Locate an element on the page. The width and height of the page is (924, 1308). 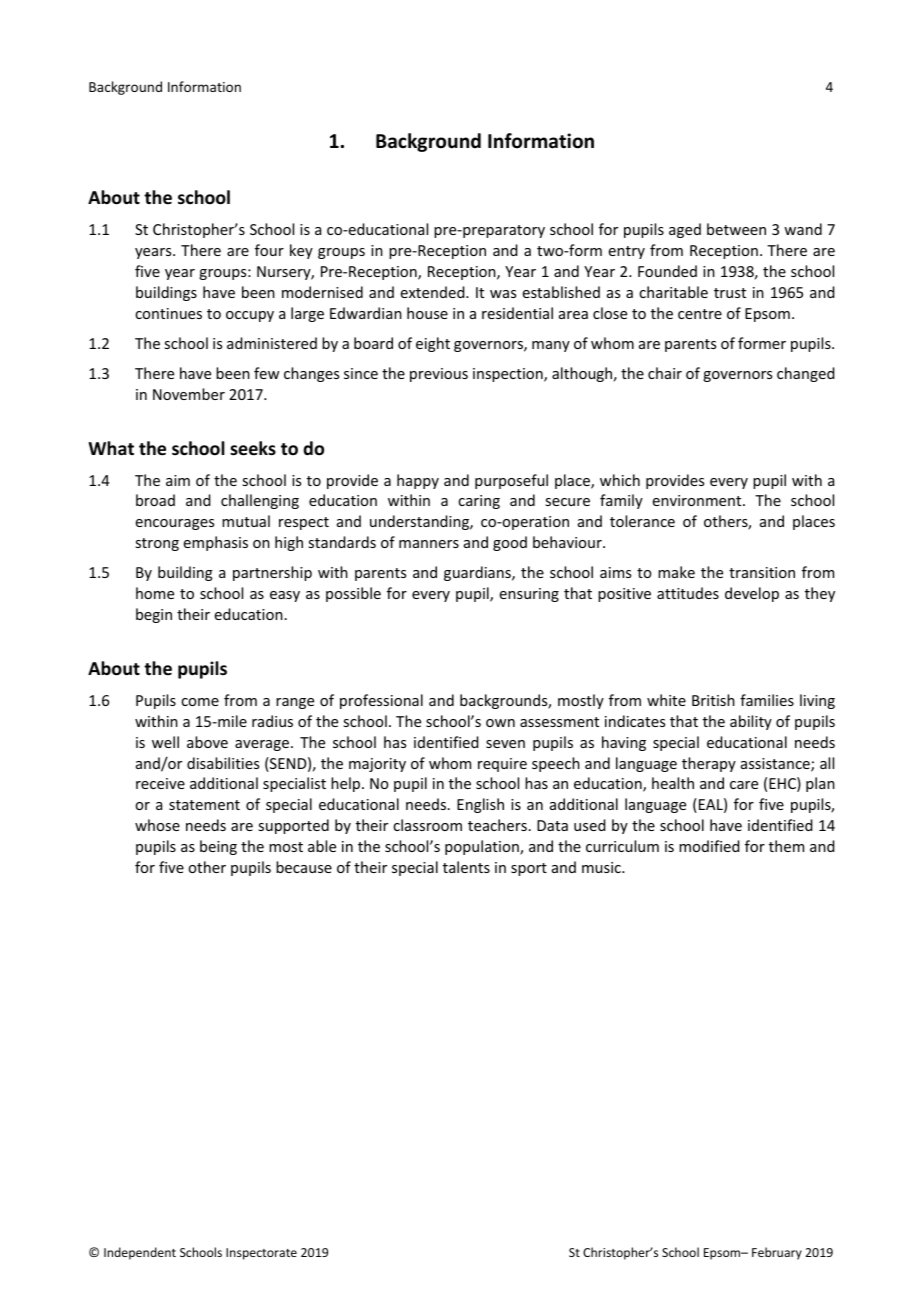
four is located at coordinates (269, 250).
